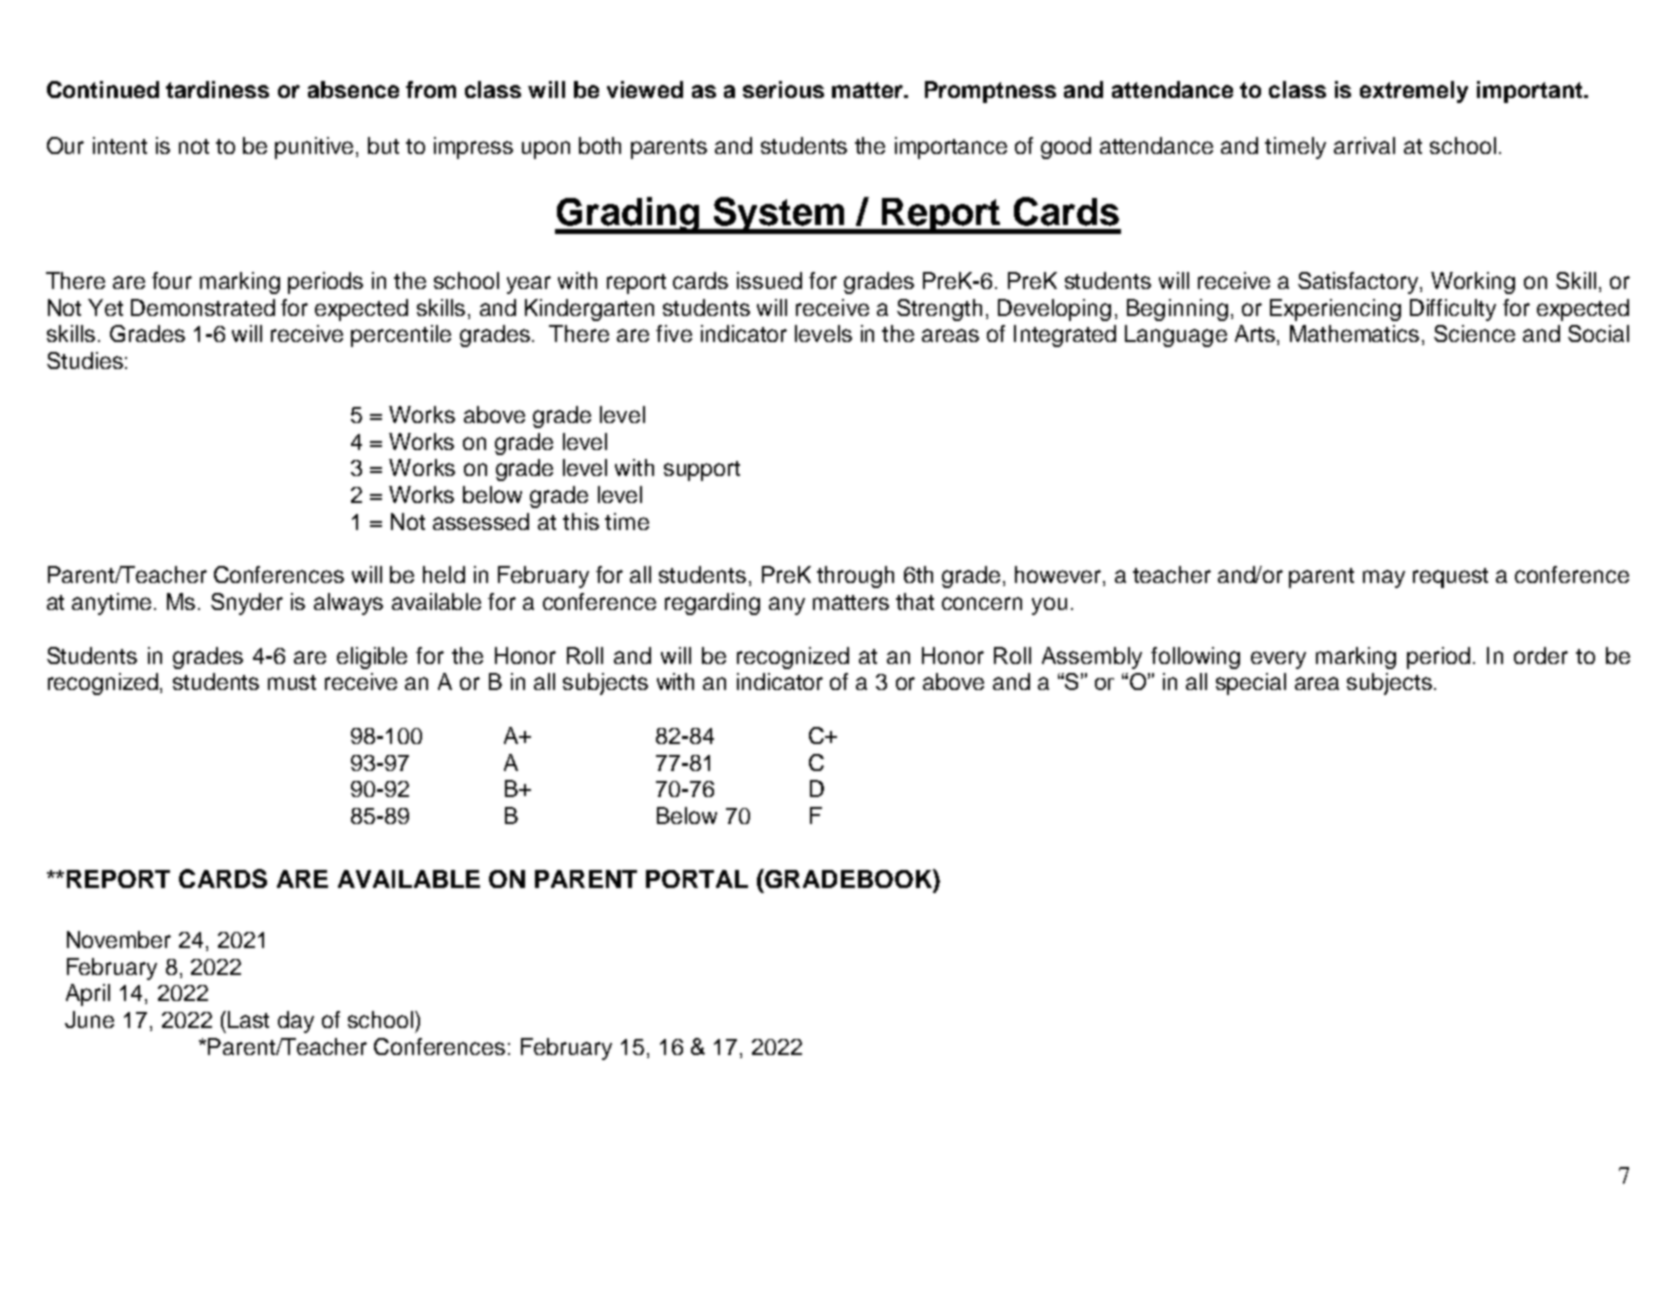  What do you see at coordinates (697, 879) in the screenshot?
I see `PORTAL` at bounding box center [697, 879].
